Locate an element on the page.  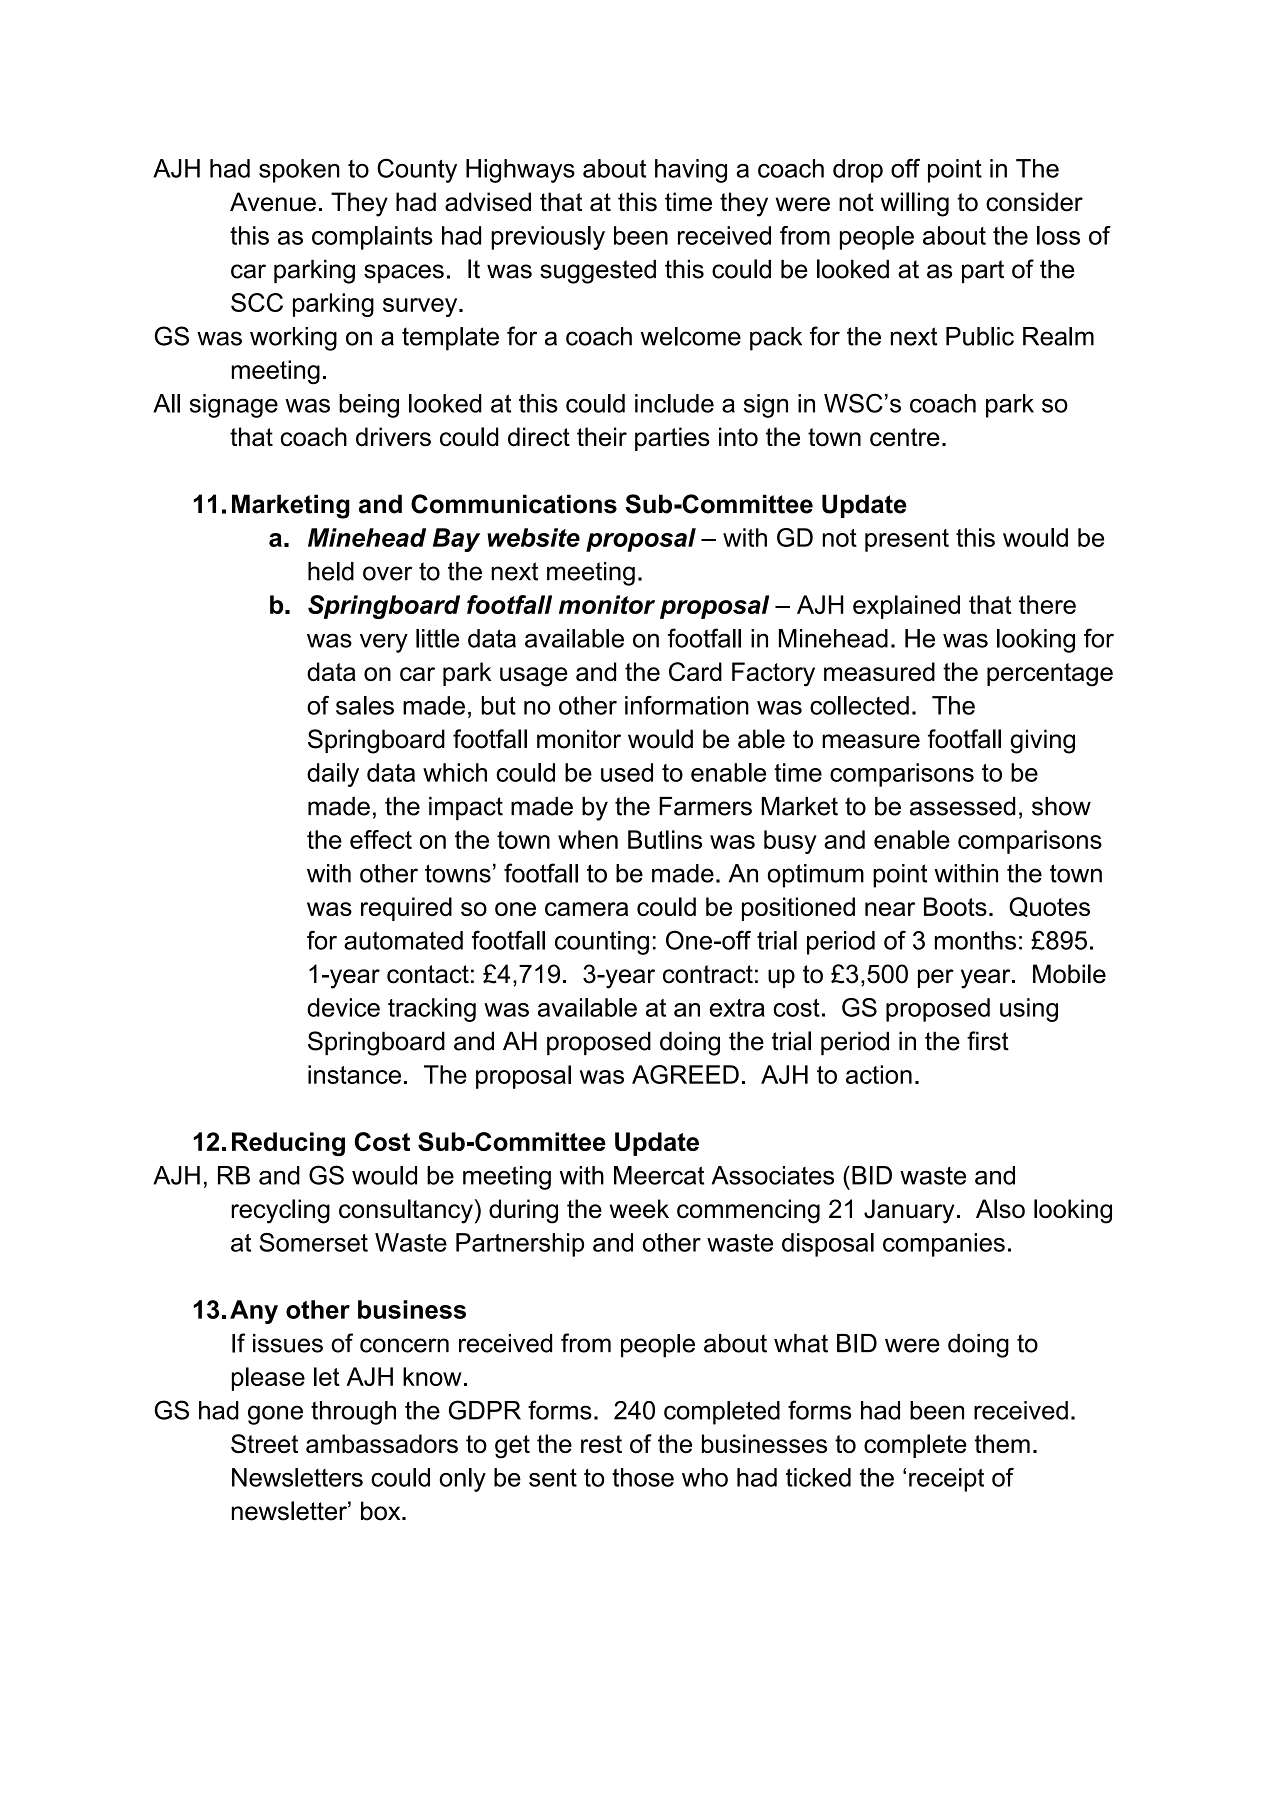
very is located at coordinates (384, 643).
